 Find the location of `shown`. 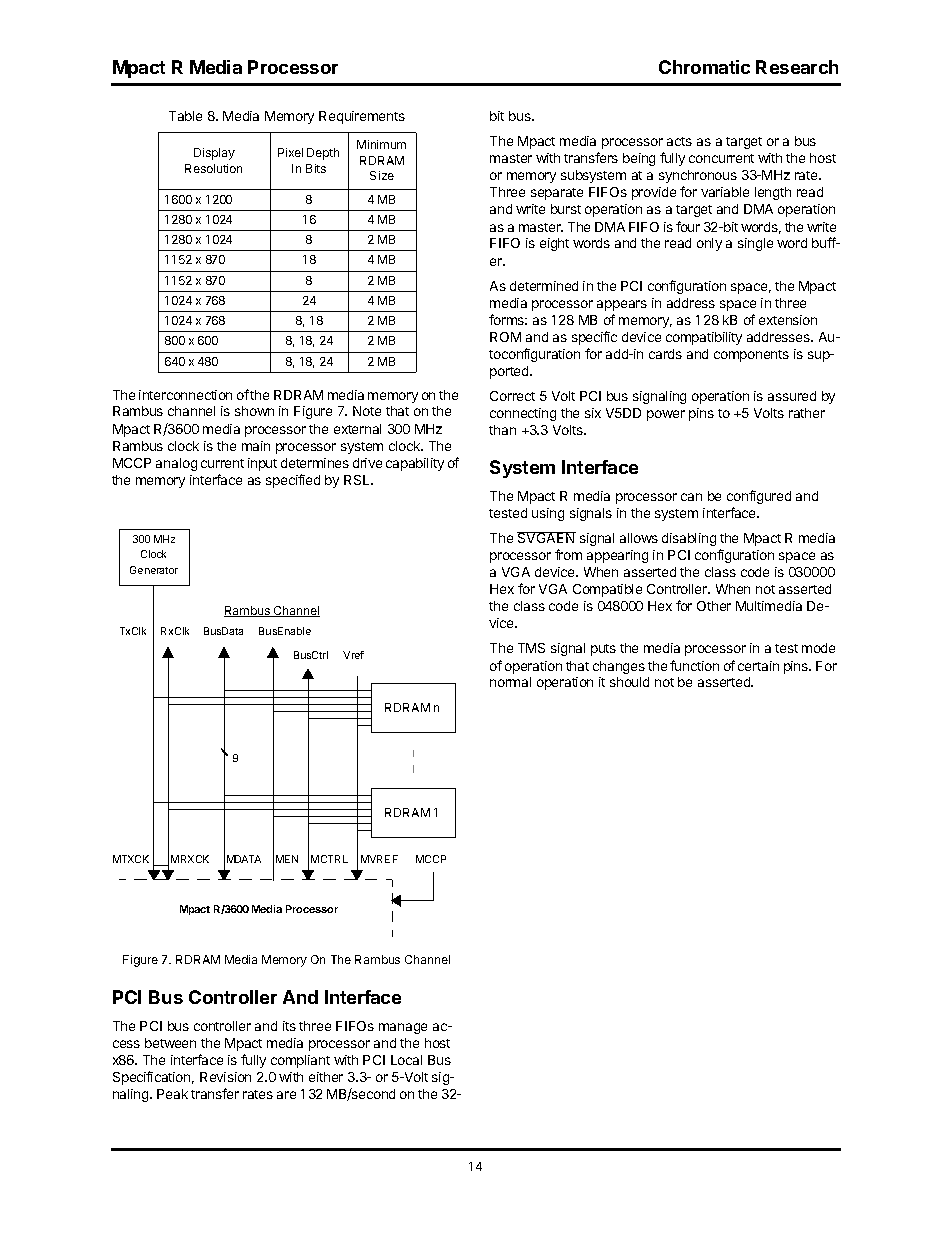

shown is located at coordinates (254, 411).
